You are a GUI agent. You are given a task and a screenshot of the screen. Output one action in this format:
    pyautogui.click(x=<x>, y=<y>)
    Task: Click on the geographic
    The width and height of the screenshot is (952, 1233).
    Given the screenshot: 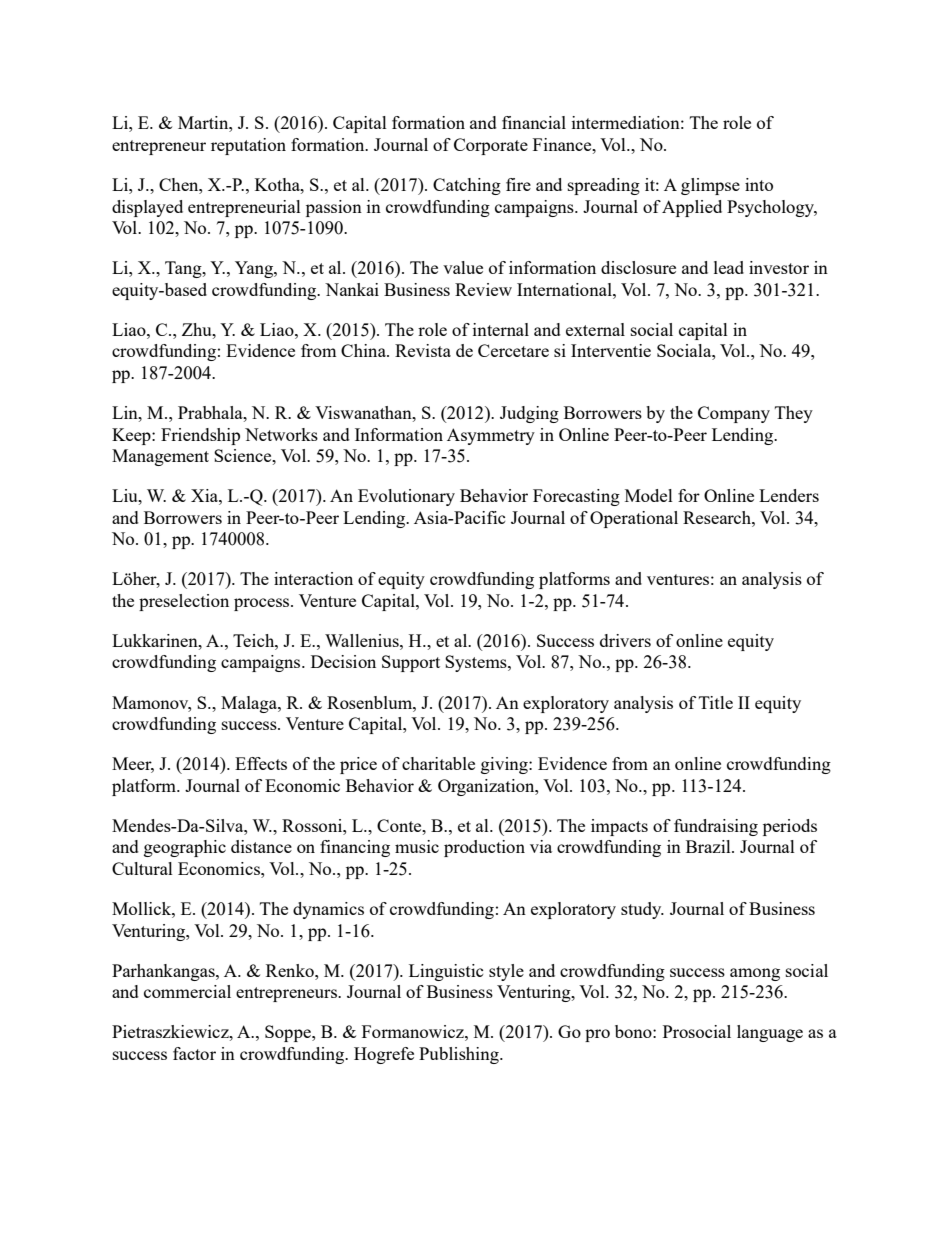 What is the action you would take?
    pyautogui.click(x=185, y=848)
